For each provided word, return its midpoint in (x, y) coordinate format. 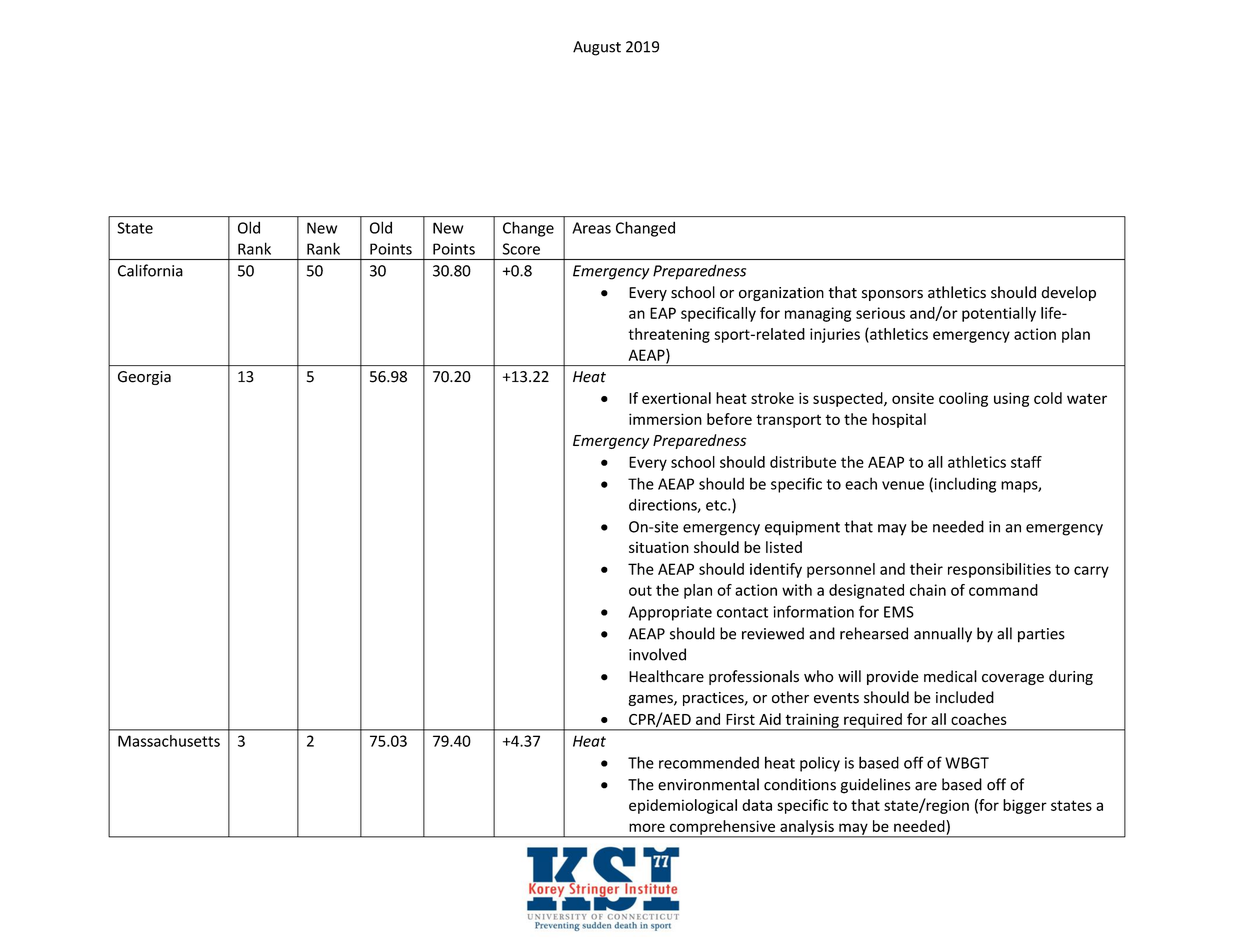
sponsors (892, 295)
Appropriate (670, 613)
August (597, 48)
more (647, 827)
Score (521, 249)
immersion (665, 419)
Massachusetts (169, 741)
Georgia (144, 378)
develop (1068, 293)
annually (943, 635)
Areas (591, 228)
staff (1026, 462)
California (150, 270)
